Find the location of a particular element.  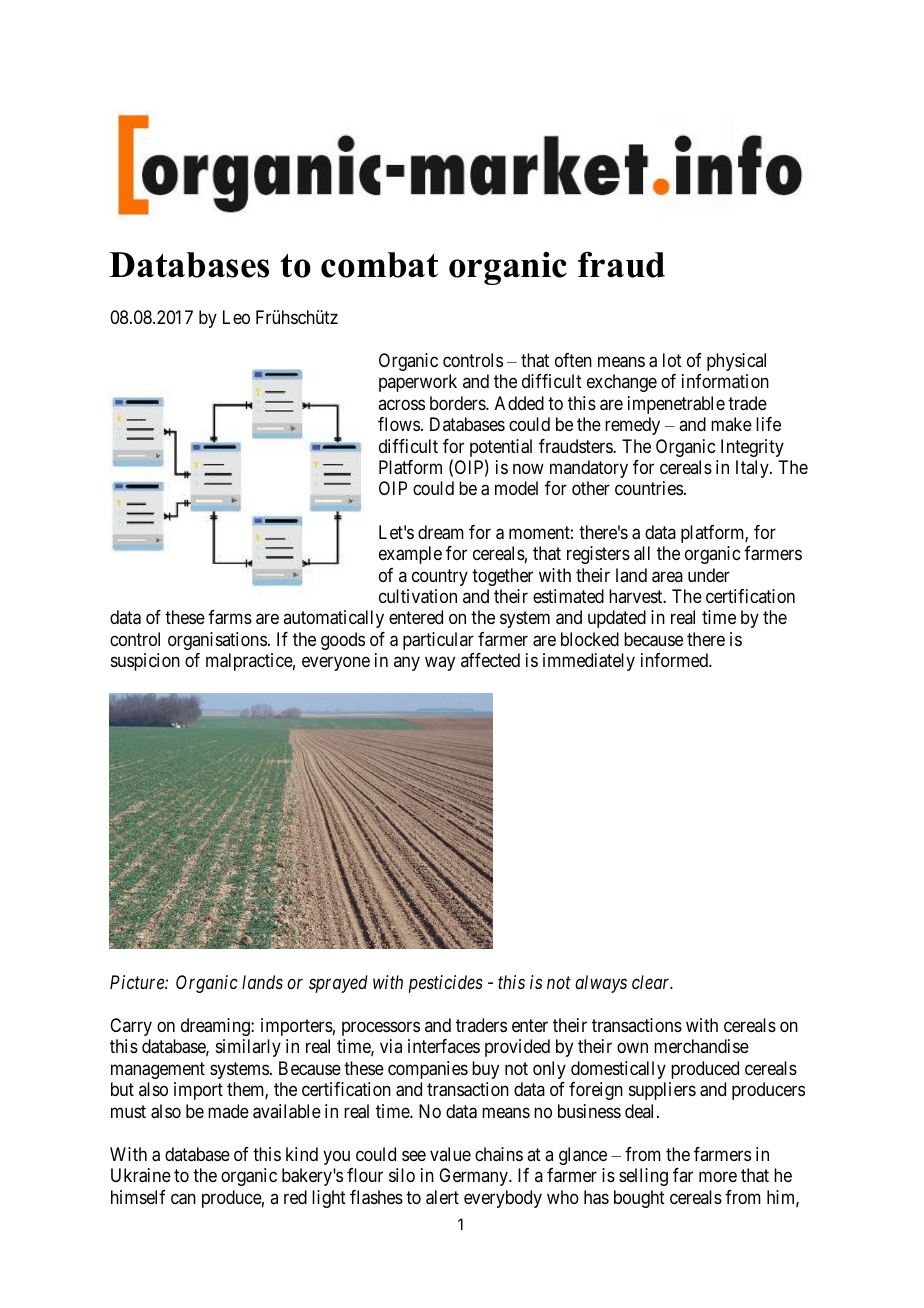

pesticides is located at coordinates (446, 984).
